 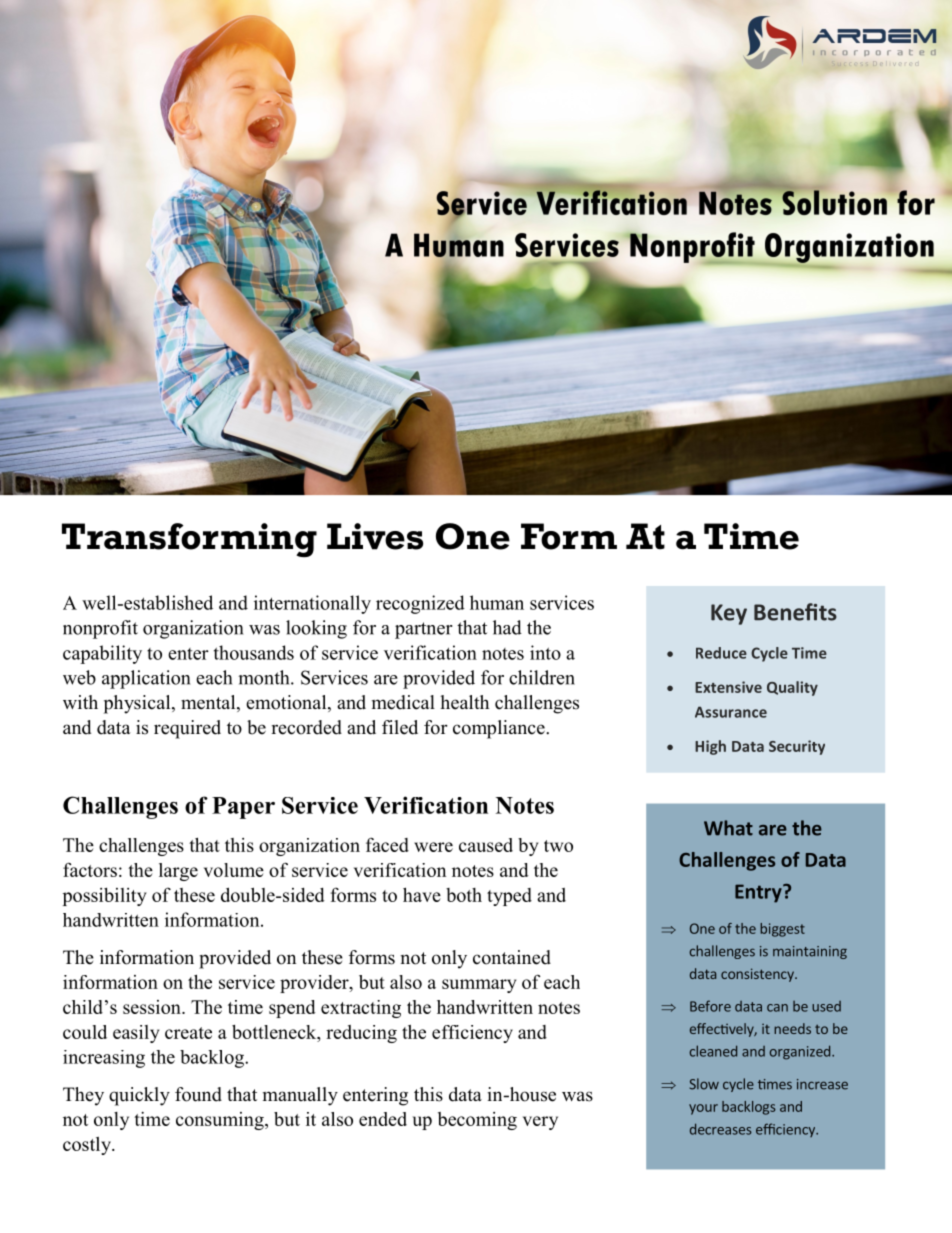 What do you see at coordinates (512, 957) in the screenshot?
I see `contained` at bounding box center [512, 957].
